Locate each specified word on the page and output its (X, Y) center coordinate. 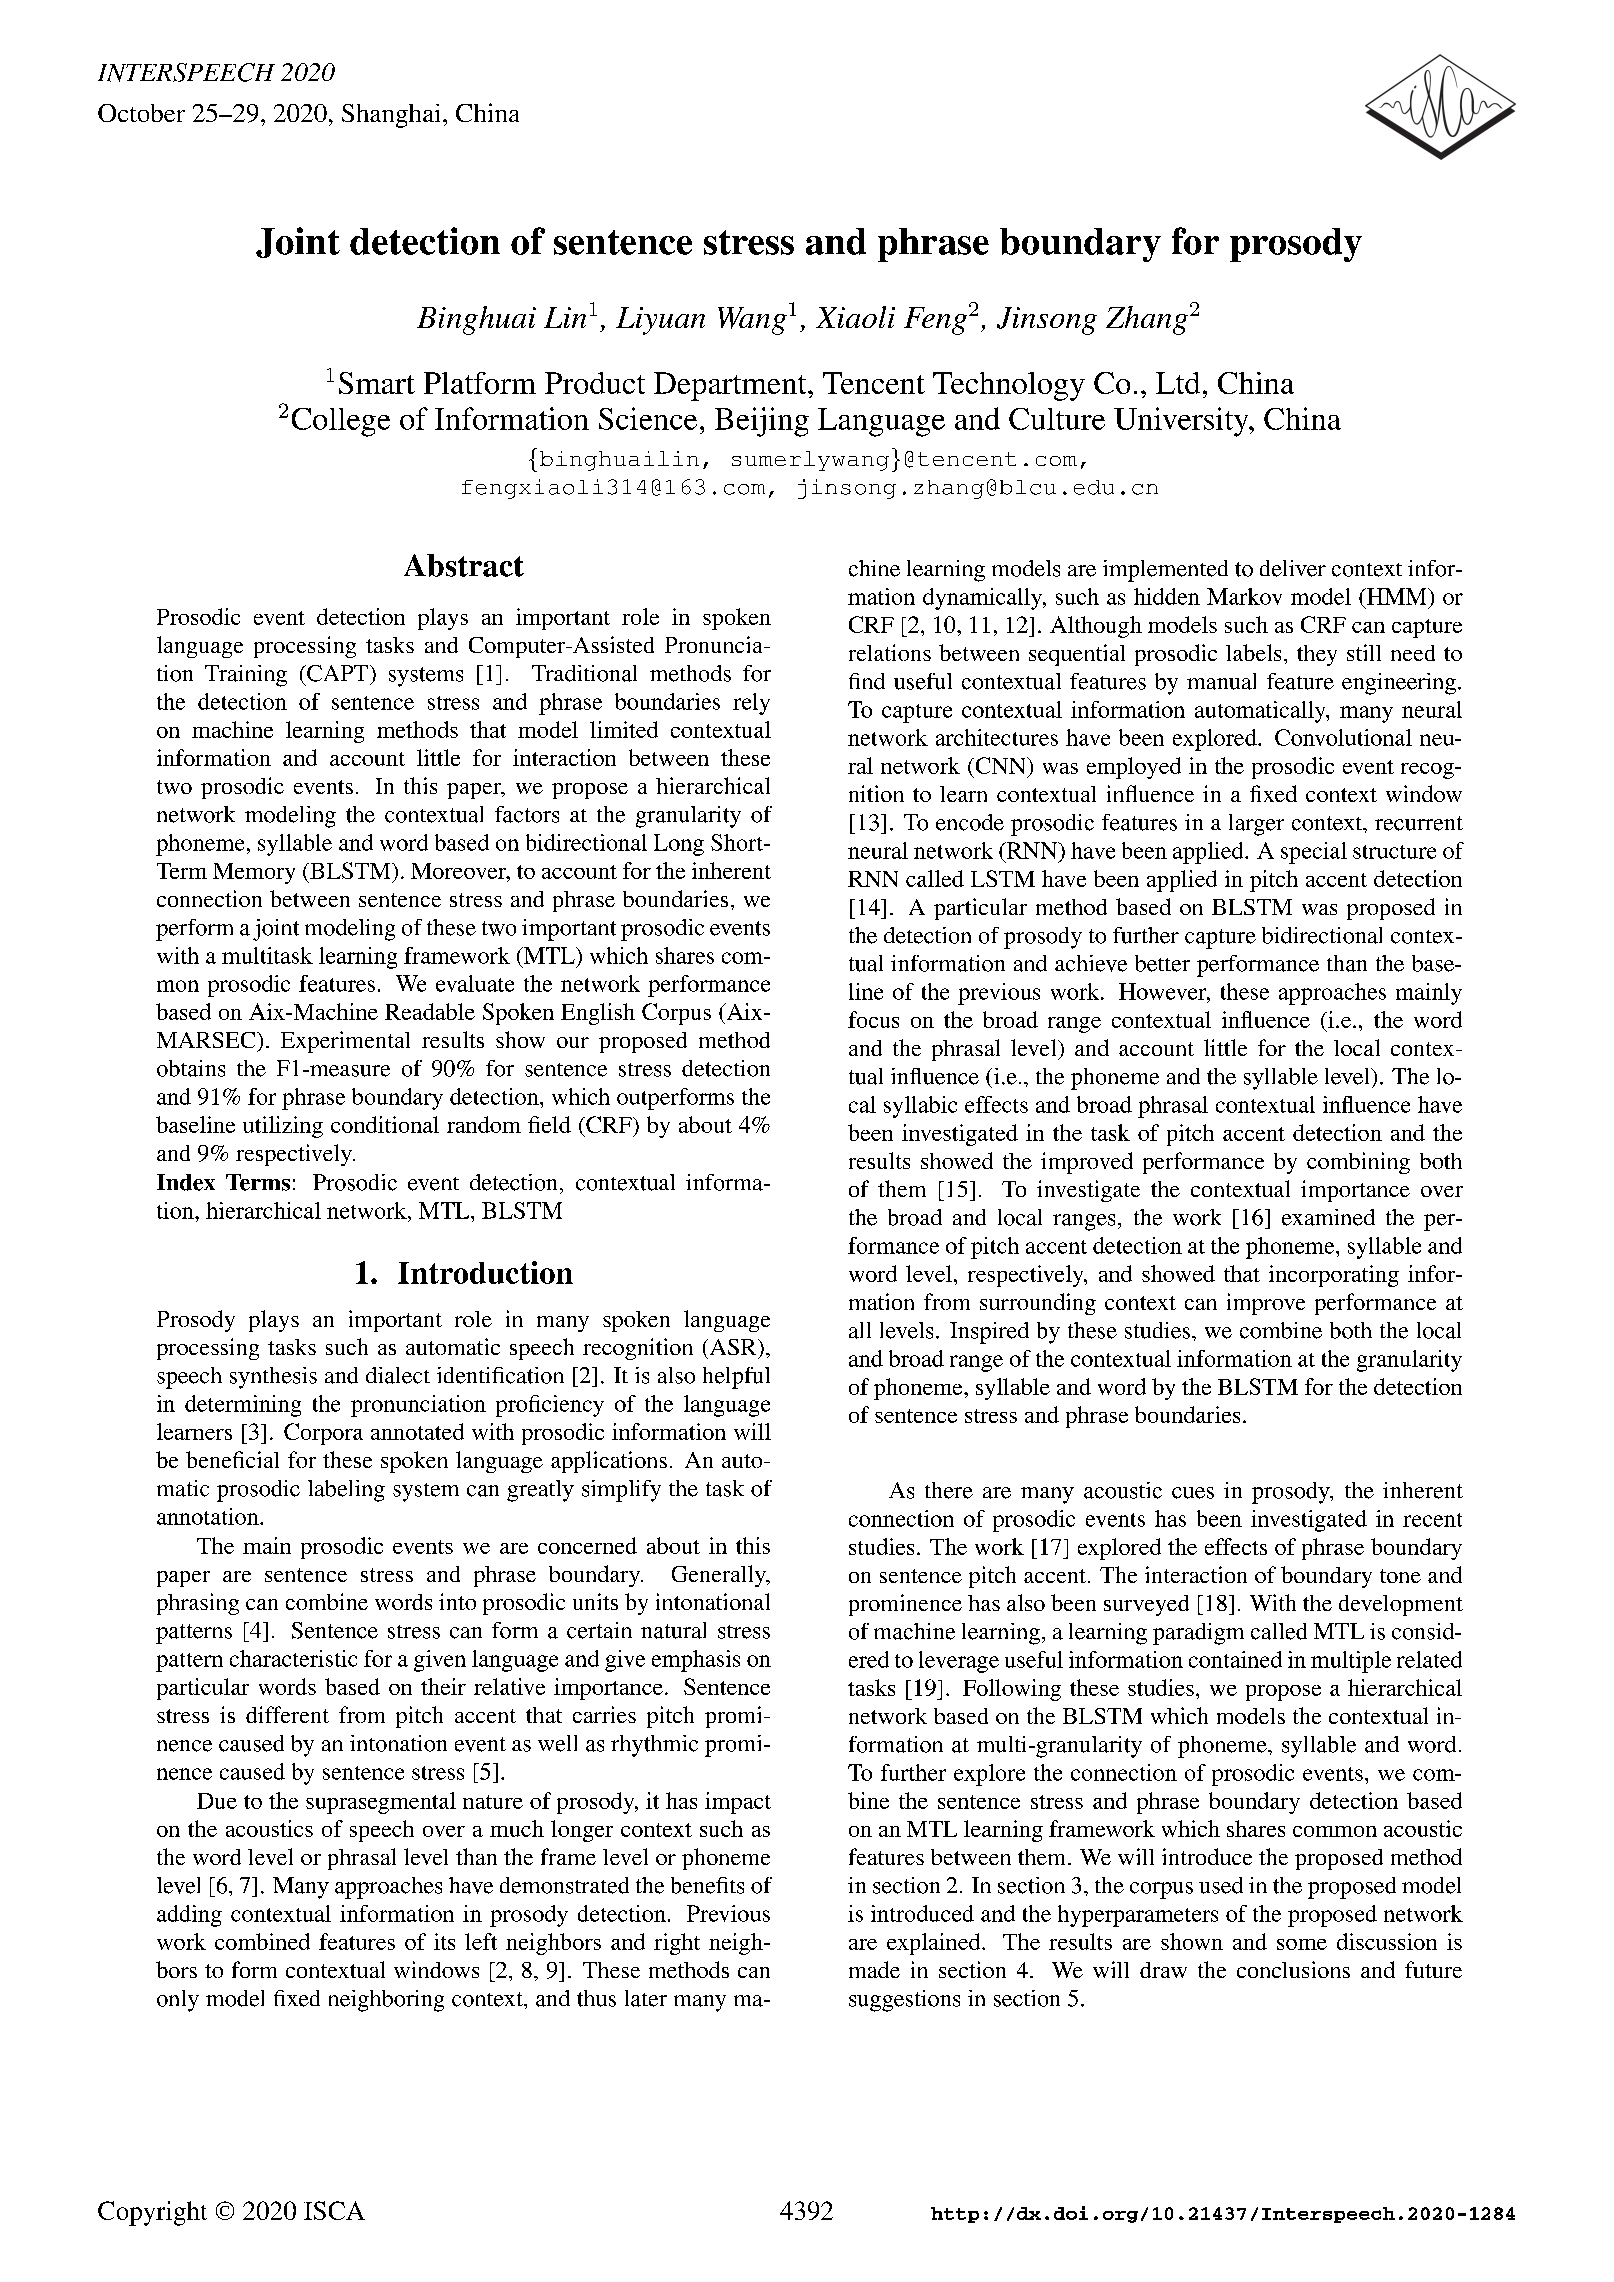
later (646, 1998)
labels (1253, 652)
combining (1358, 1163)
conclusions (1293, 1969)
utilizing (283, 1127)
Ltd (1178, 383)
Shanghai (393, 116)
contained (1235, 1659)
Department (731, 386)
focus (873, 1019)
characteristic (293, 1658)
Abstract (464, 565)
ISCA (334, 2210)
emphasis (696, 1661)
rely (751, 704)
